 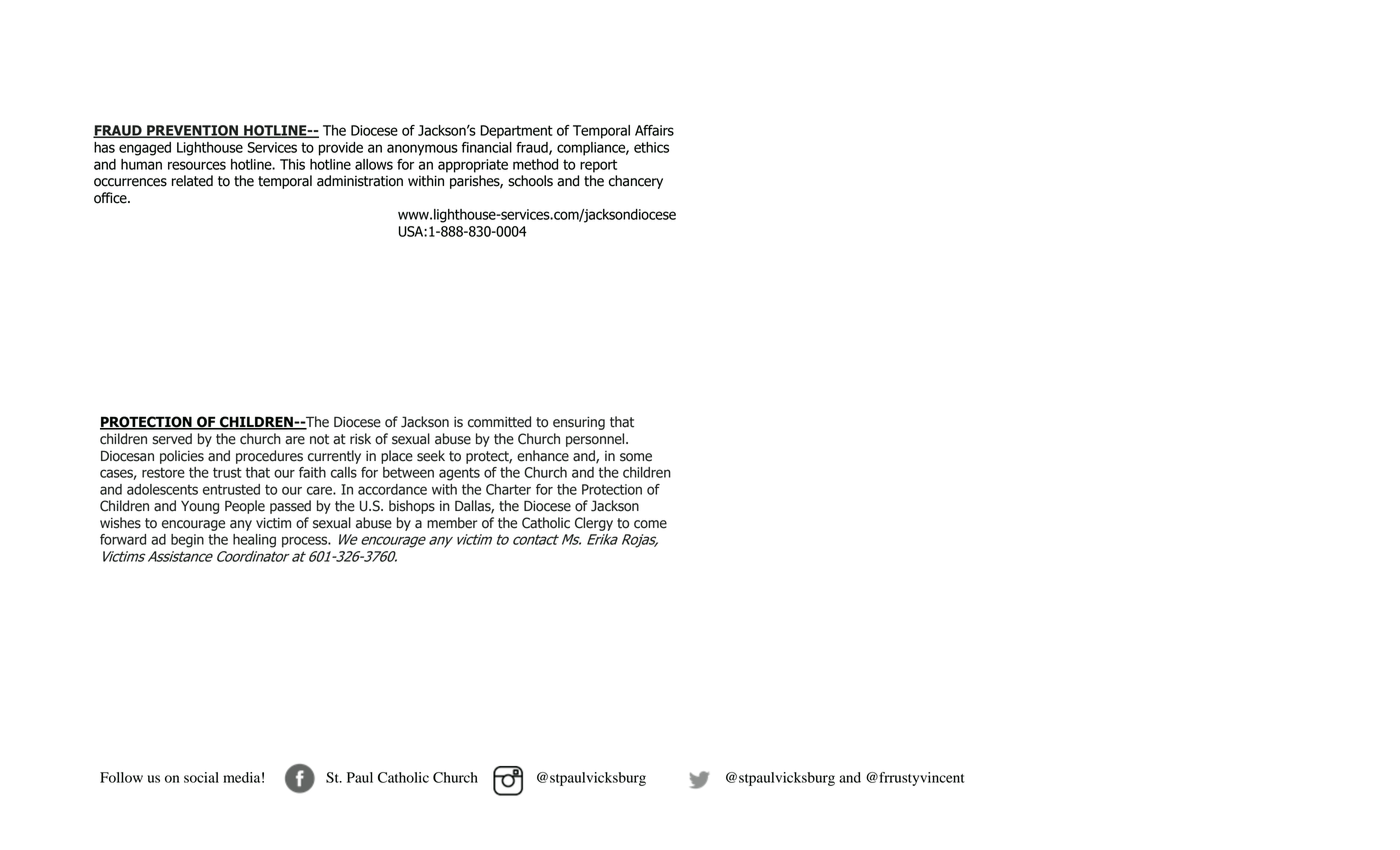 What do you see at coordinates (187, 541) in the page?
I see `begin` at bounding box center [187, 541].
